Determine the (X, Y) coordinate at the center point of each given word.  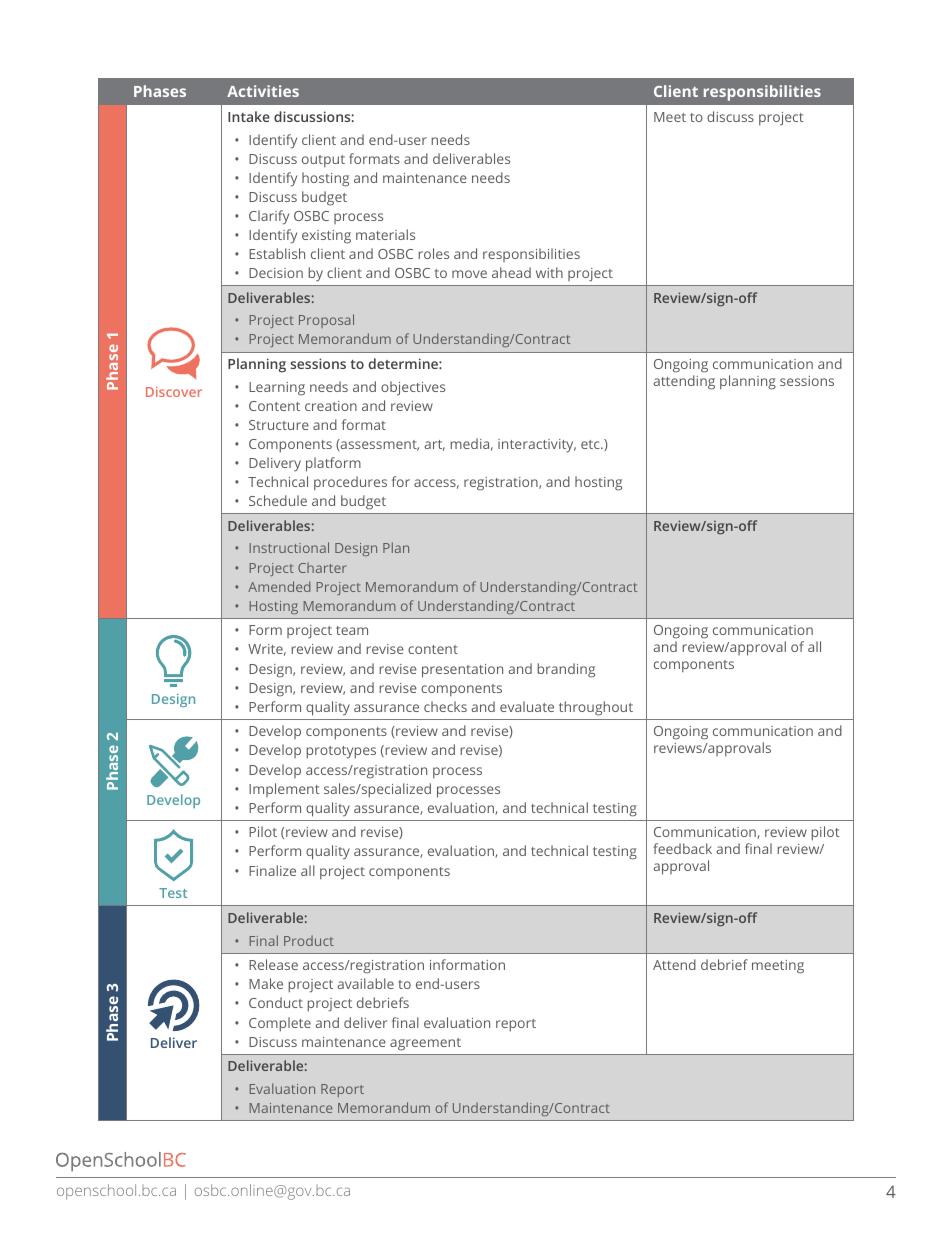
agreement (425, 1044)
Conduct (276, 1002)
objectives (413, 388)
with (549, 272)
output (323, 161)
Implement (284, 790)
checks (445, 706)
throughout (596, 708)
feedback (682, 848)
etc (591, 444)
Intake (249, 116)
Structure (279, 425)
